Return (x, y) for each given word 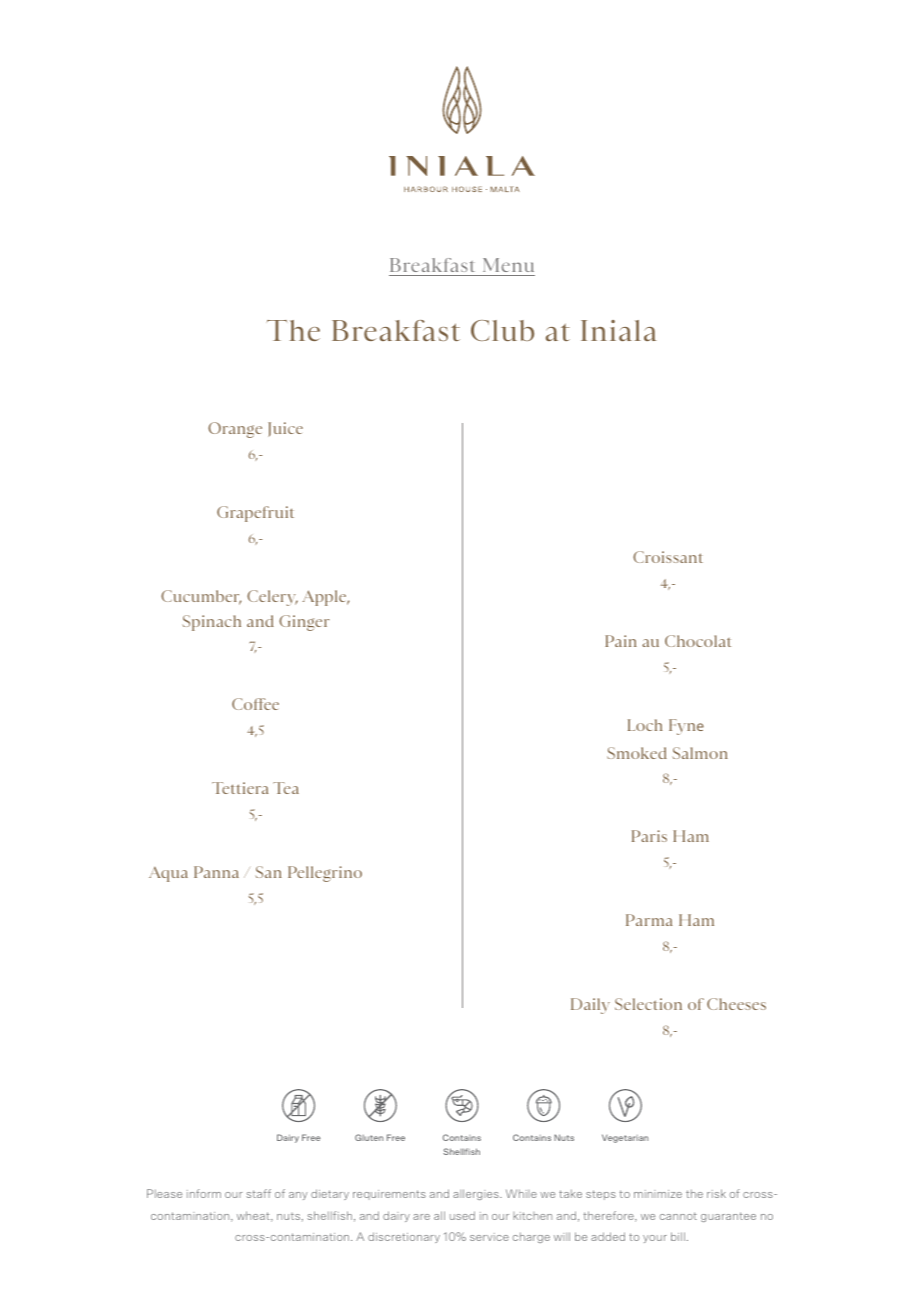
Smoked (637, 753)
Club (502, 330)
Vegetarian (625, 1138)
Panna (216, 872)
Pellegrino (325, 874)
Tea (286, 788)
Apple (325, 598)
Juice (285, 429)
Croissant (668, 557)
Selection (648, 1004)
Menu (508, 265)
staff (258, 1193)
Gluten (369, 1137)
